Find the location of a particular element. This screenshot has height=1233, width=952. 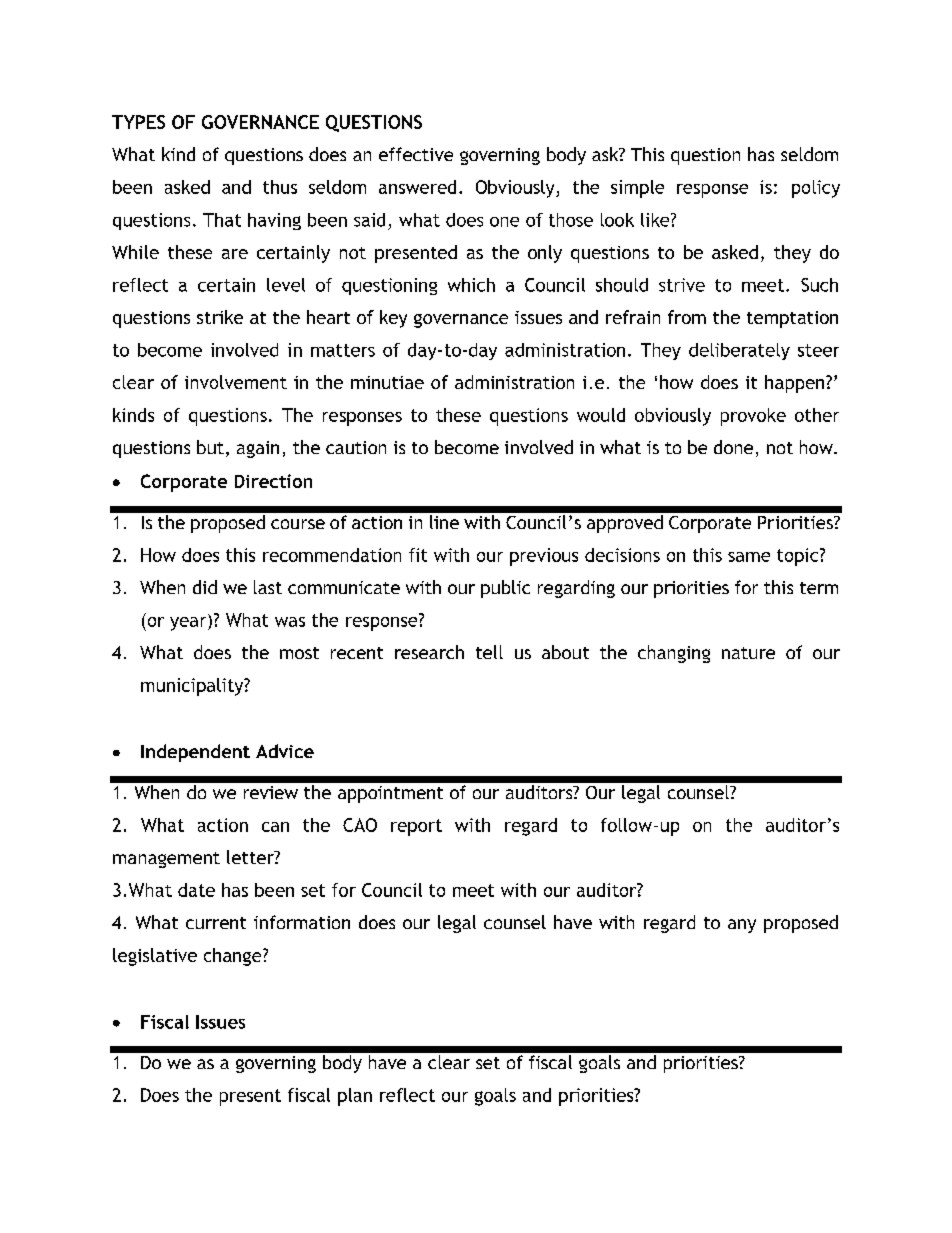

effective is located at coordinates (416, 154).
